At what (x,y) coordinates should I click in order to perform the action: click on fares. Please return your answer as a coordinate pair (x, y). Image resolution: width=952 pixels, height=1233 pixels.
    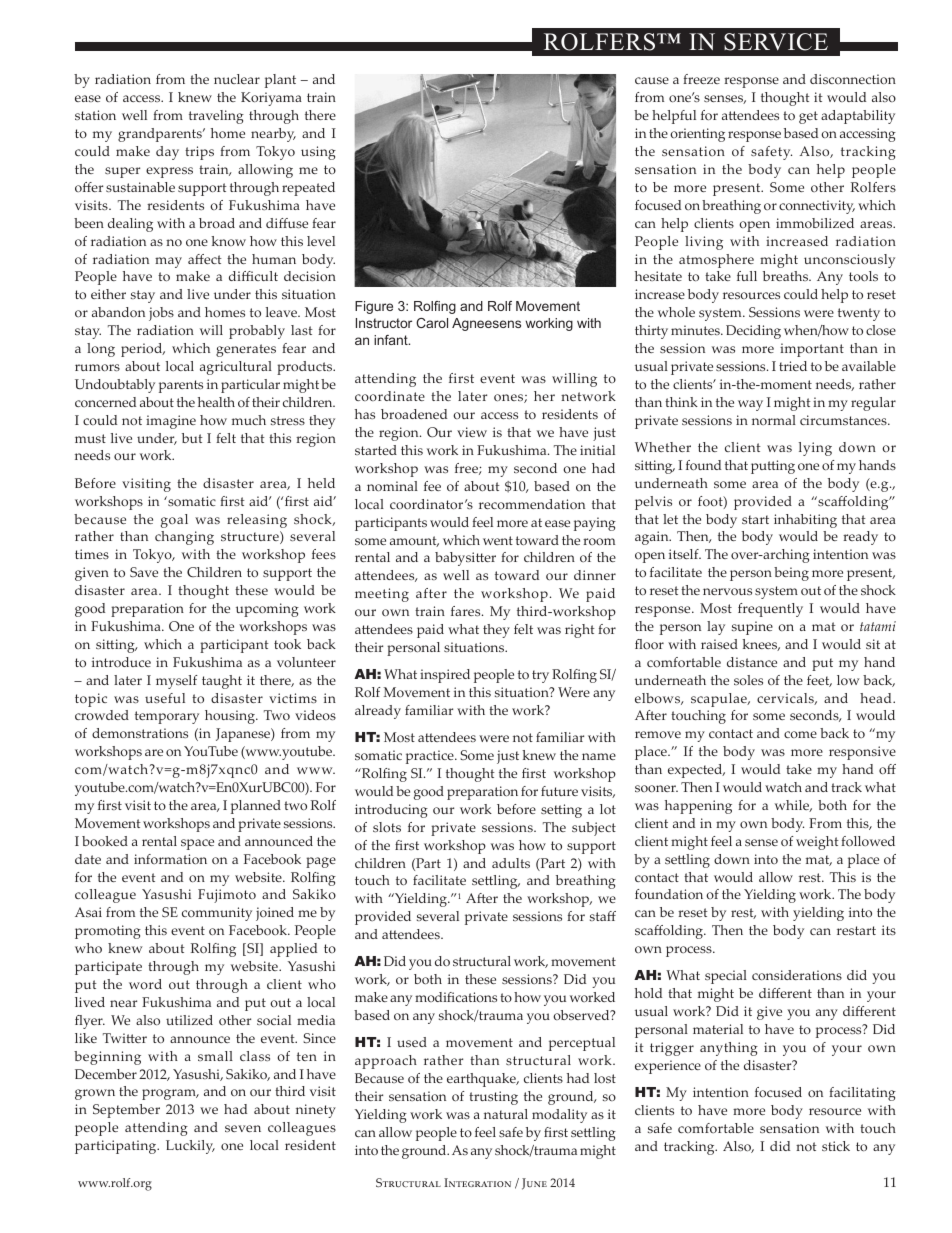
    Looking at the image, I should click on (467, 611).
